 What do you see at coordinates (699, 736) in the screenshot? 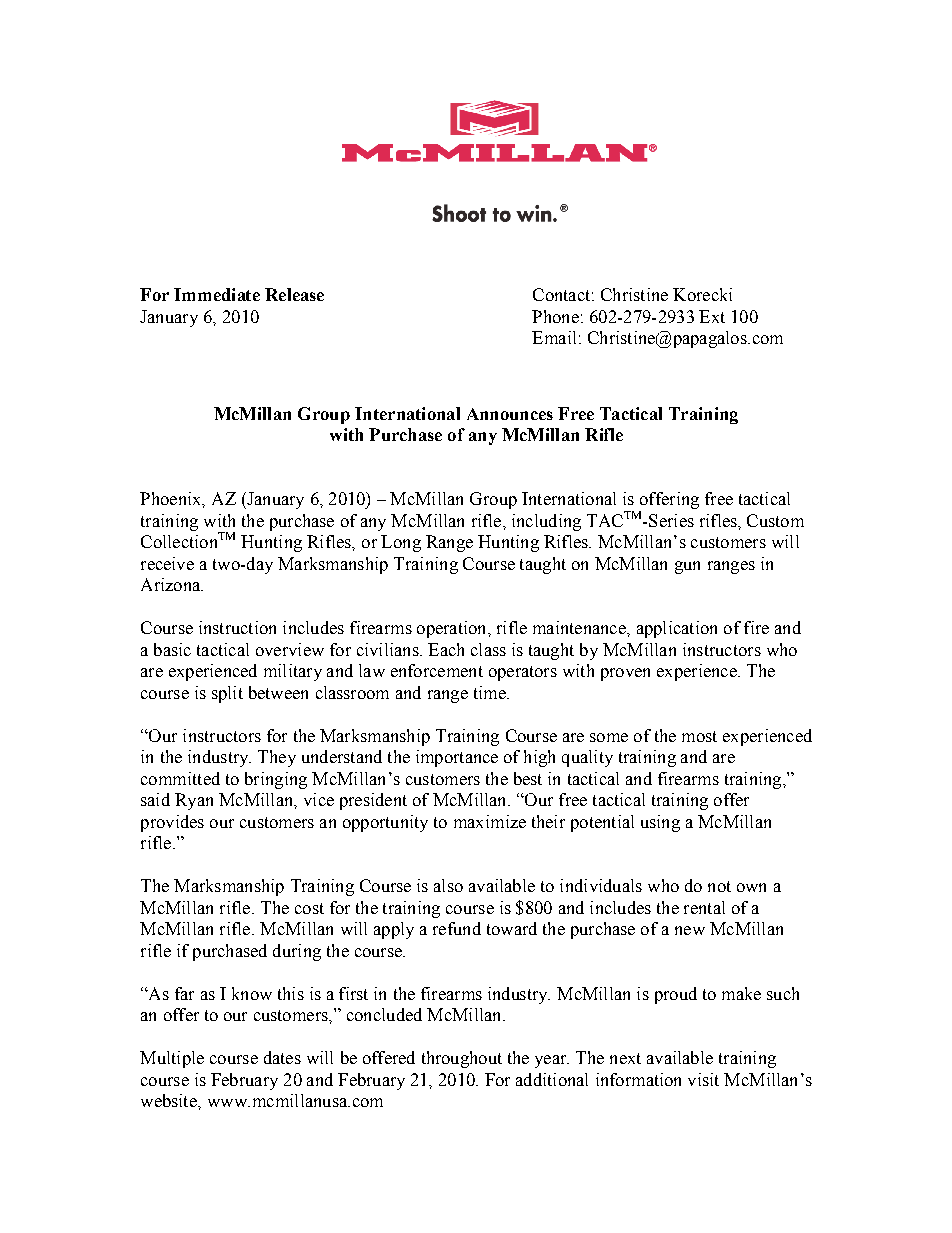
I see `most` at bounding box center [699, 736].
